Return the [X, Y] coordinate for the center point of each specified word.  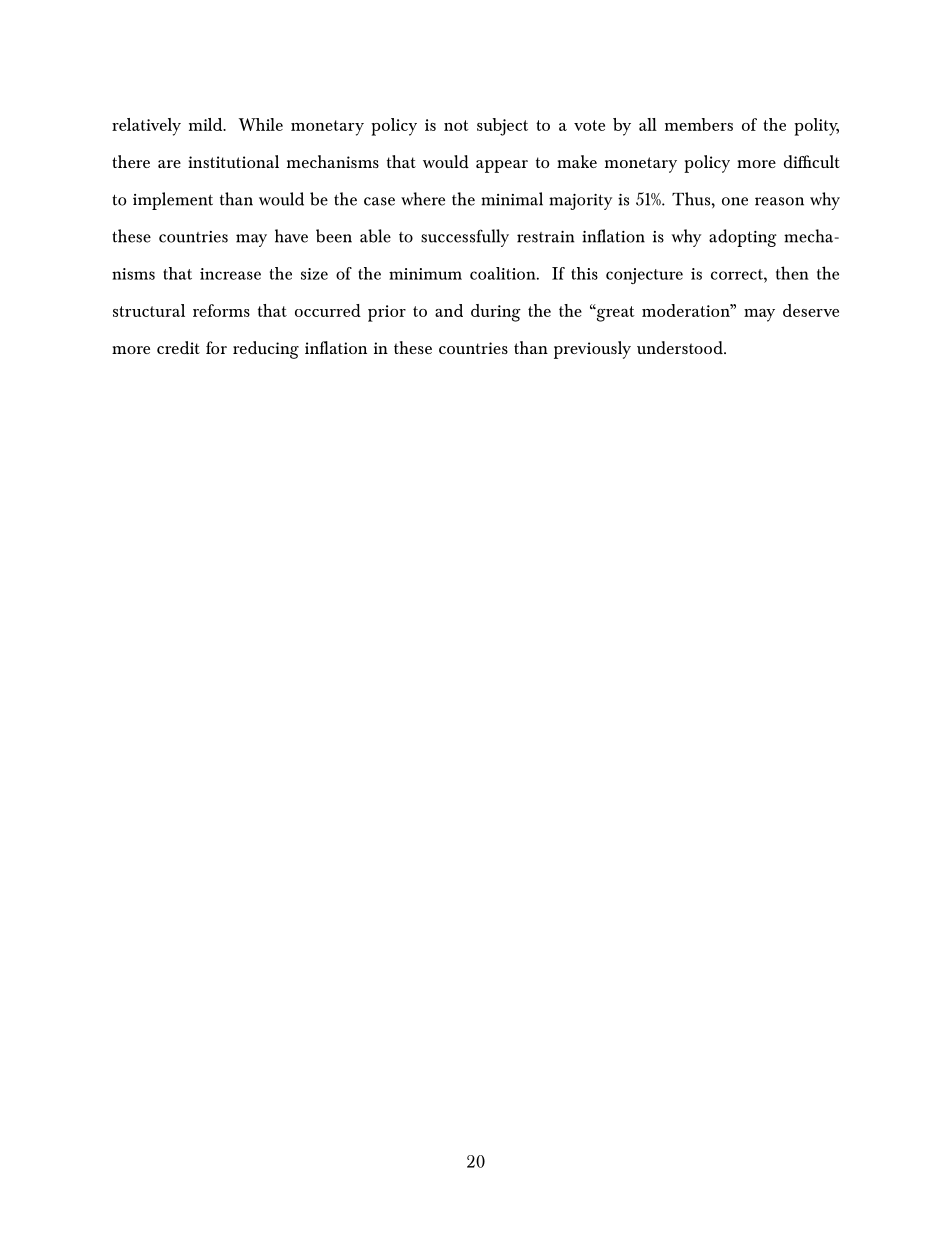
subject [502, 127]
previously [592, 350]
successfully [465, 238]
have [291, 236]
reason [779, 201]
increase [230, 274]
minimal [512, 199]
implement [173, 201]
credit [178, 347]
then [792, 273]
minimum [425, 274]
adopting [743, 238]
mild [207, 124]
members [699, 124]
